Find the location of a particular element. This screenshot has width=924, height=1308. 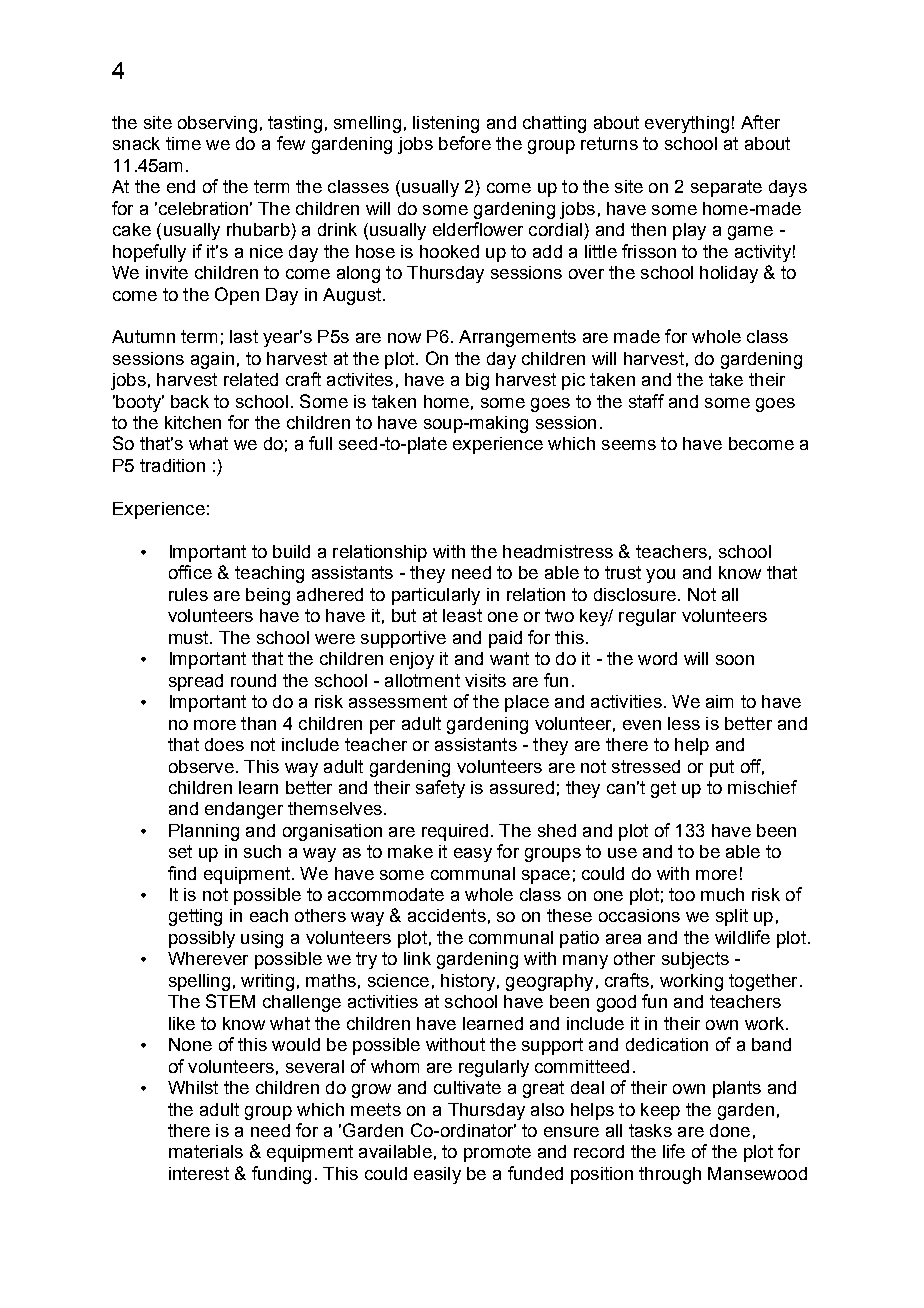

particularly is located at coordinates (436, 596).
